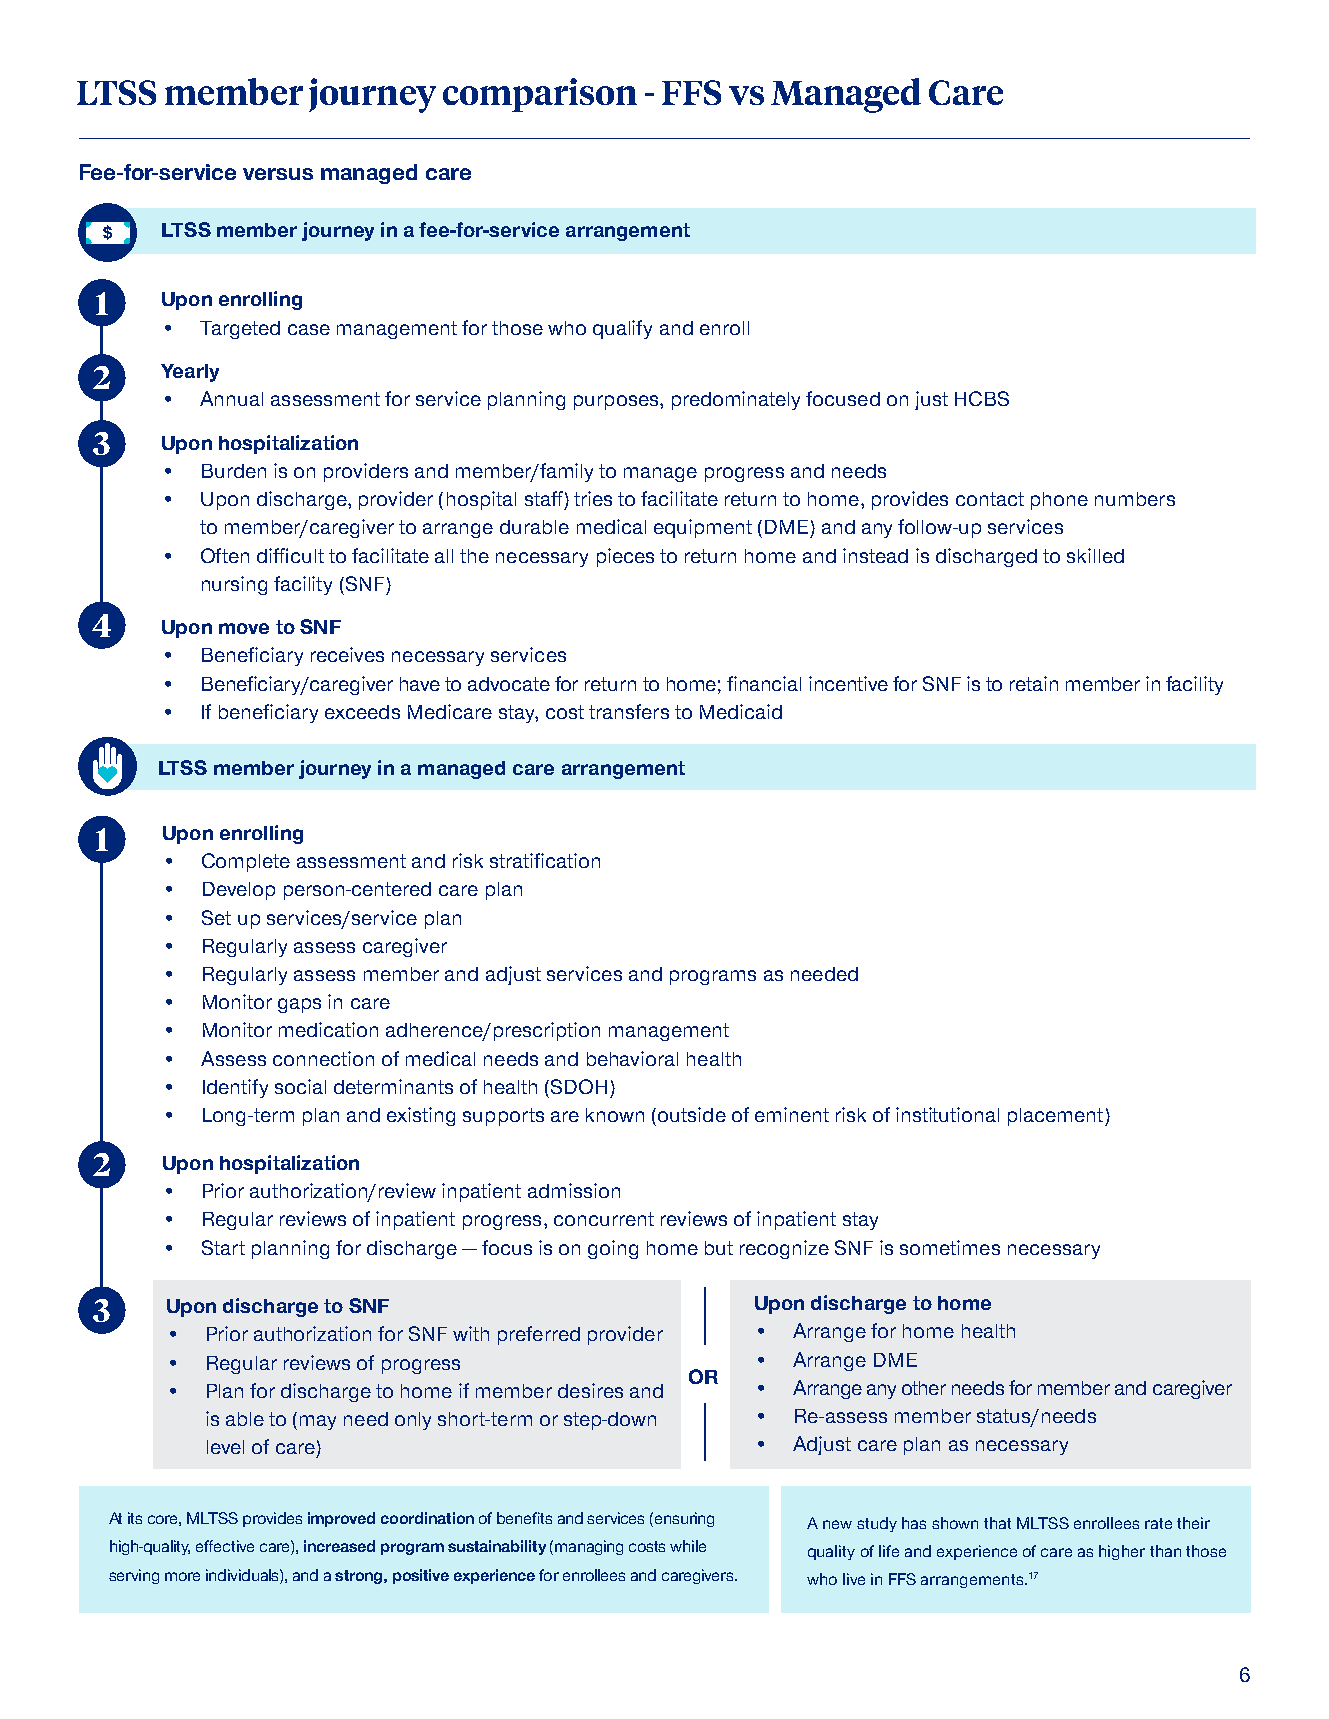  I want to click on predominately, so click(736, 400).
